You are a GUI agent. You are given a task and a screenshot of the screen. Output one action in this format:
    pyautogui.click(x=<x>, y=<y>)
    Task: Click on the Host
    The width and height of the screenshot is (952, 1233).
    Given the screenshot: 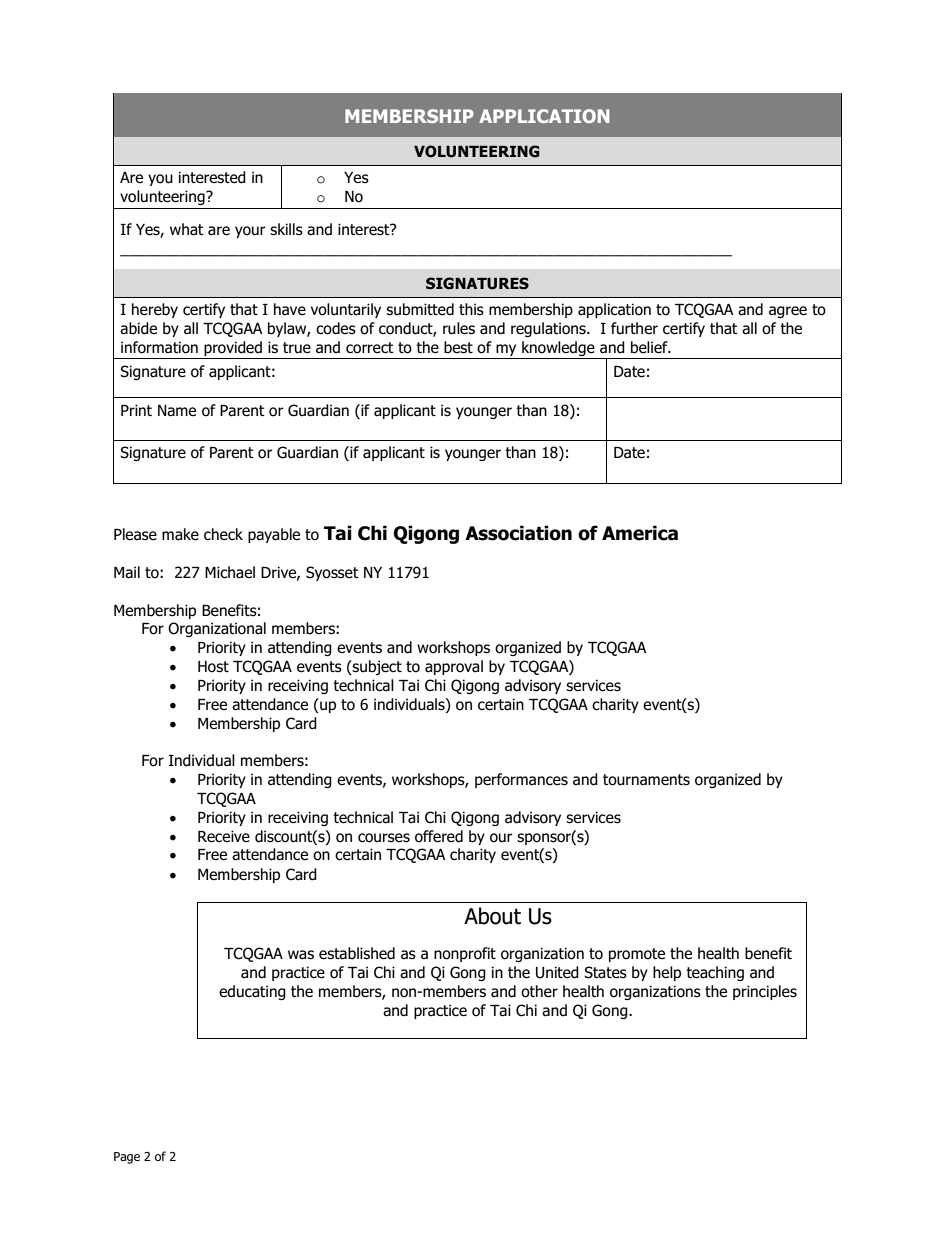 What is the action you would take?
    pyautogui.click(x=213, y=667)
